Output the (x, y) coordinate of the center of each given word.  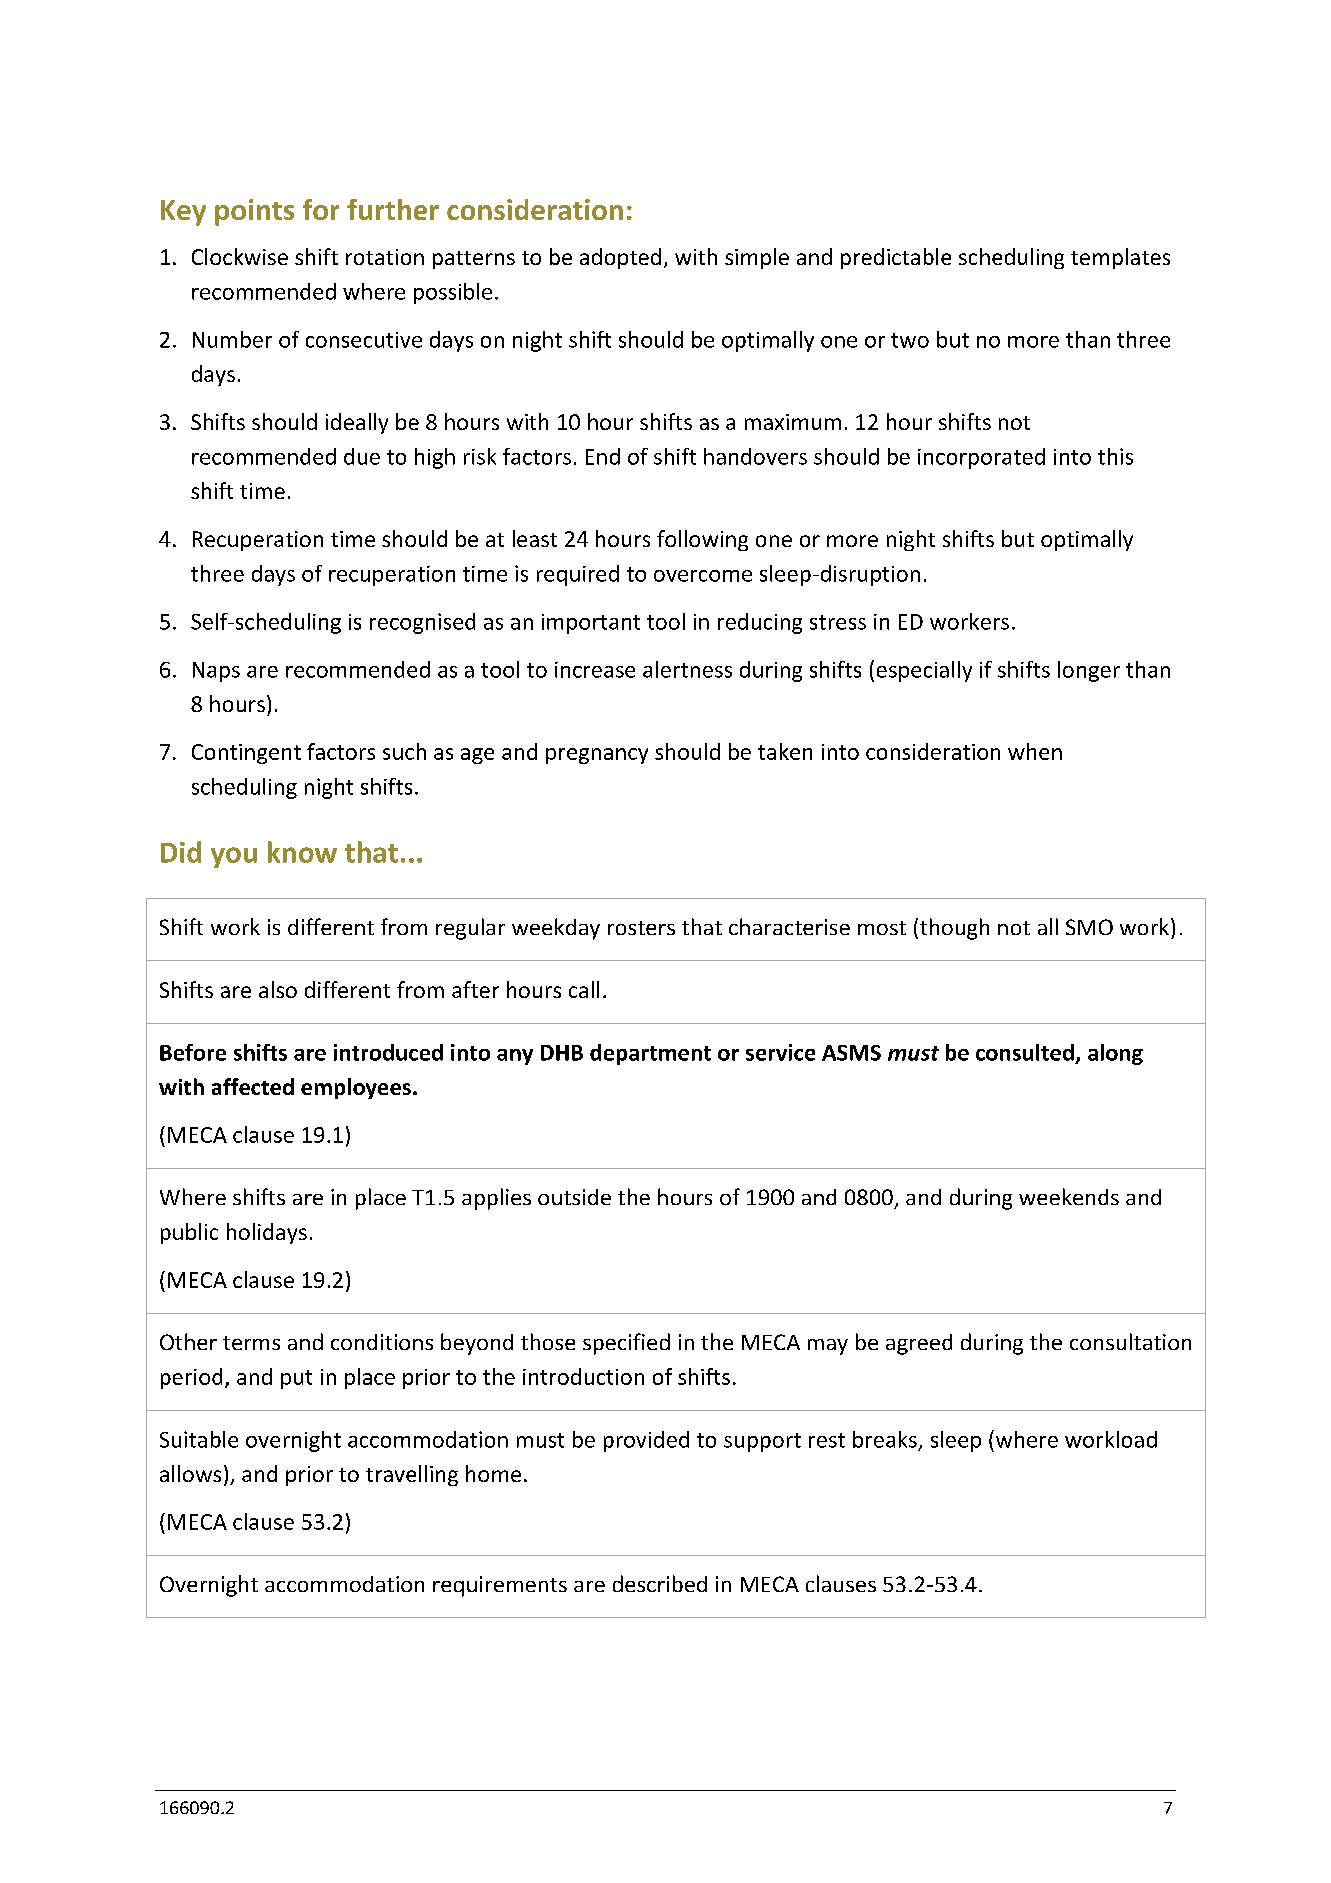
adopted (620, 258)
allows (190, 1473)
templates (1120, 258)
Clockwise (240, 256)
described (660, 1583)
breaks (885, 1439)
